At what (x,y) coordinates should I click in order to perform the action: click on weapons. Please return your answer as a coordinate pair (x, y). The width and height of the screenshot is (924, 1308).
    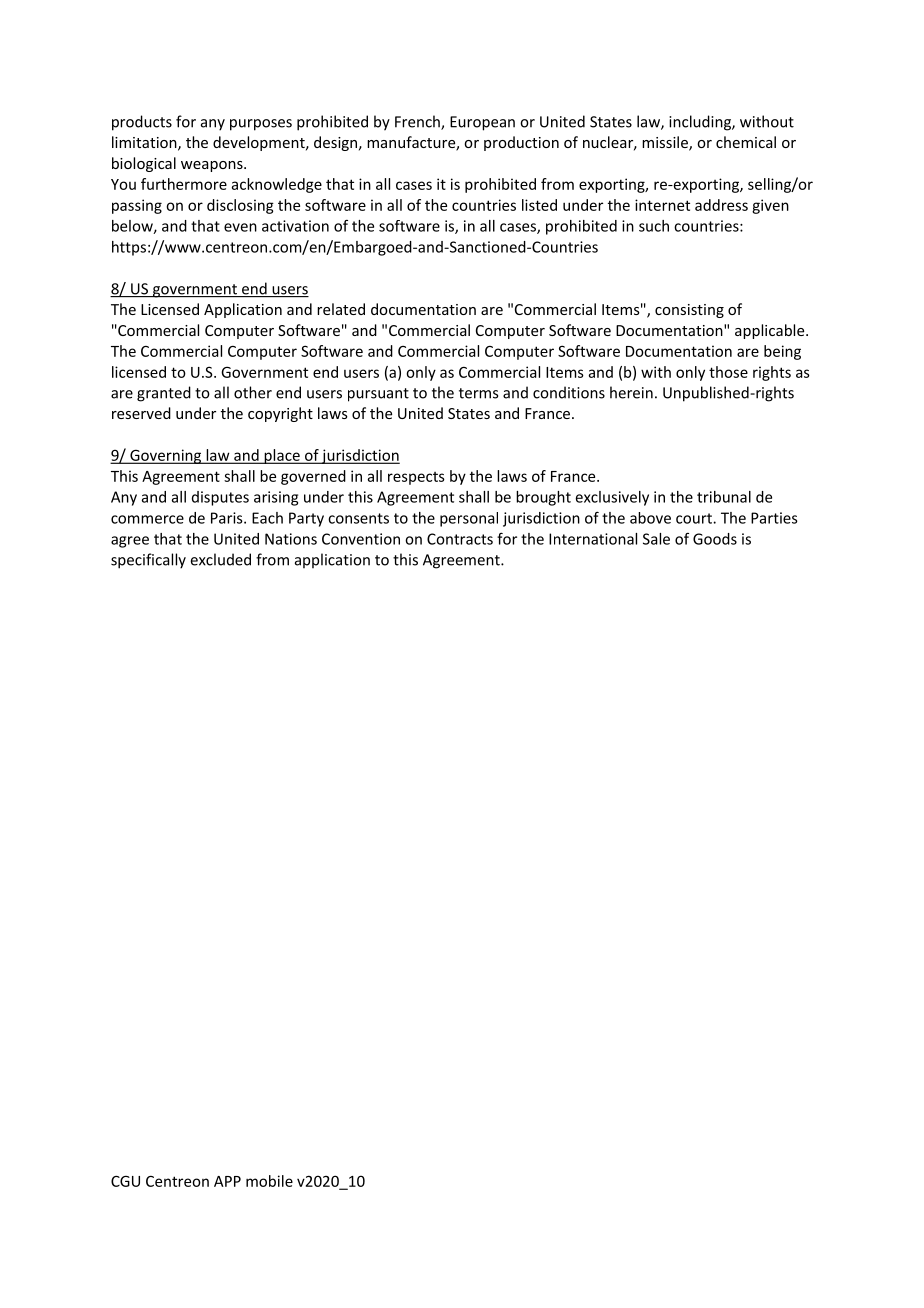
    Looking at the image, I should click on (213, 166).
